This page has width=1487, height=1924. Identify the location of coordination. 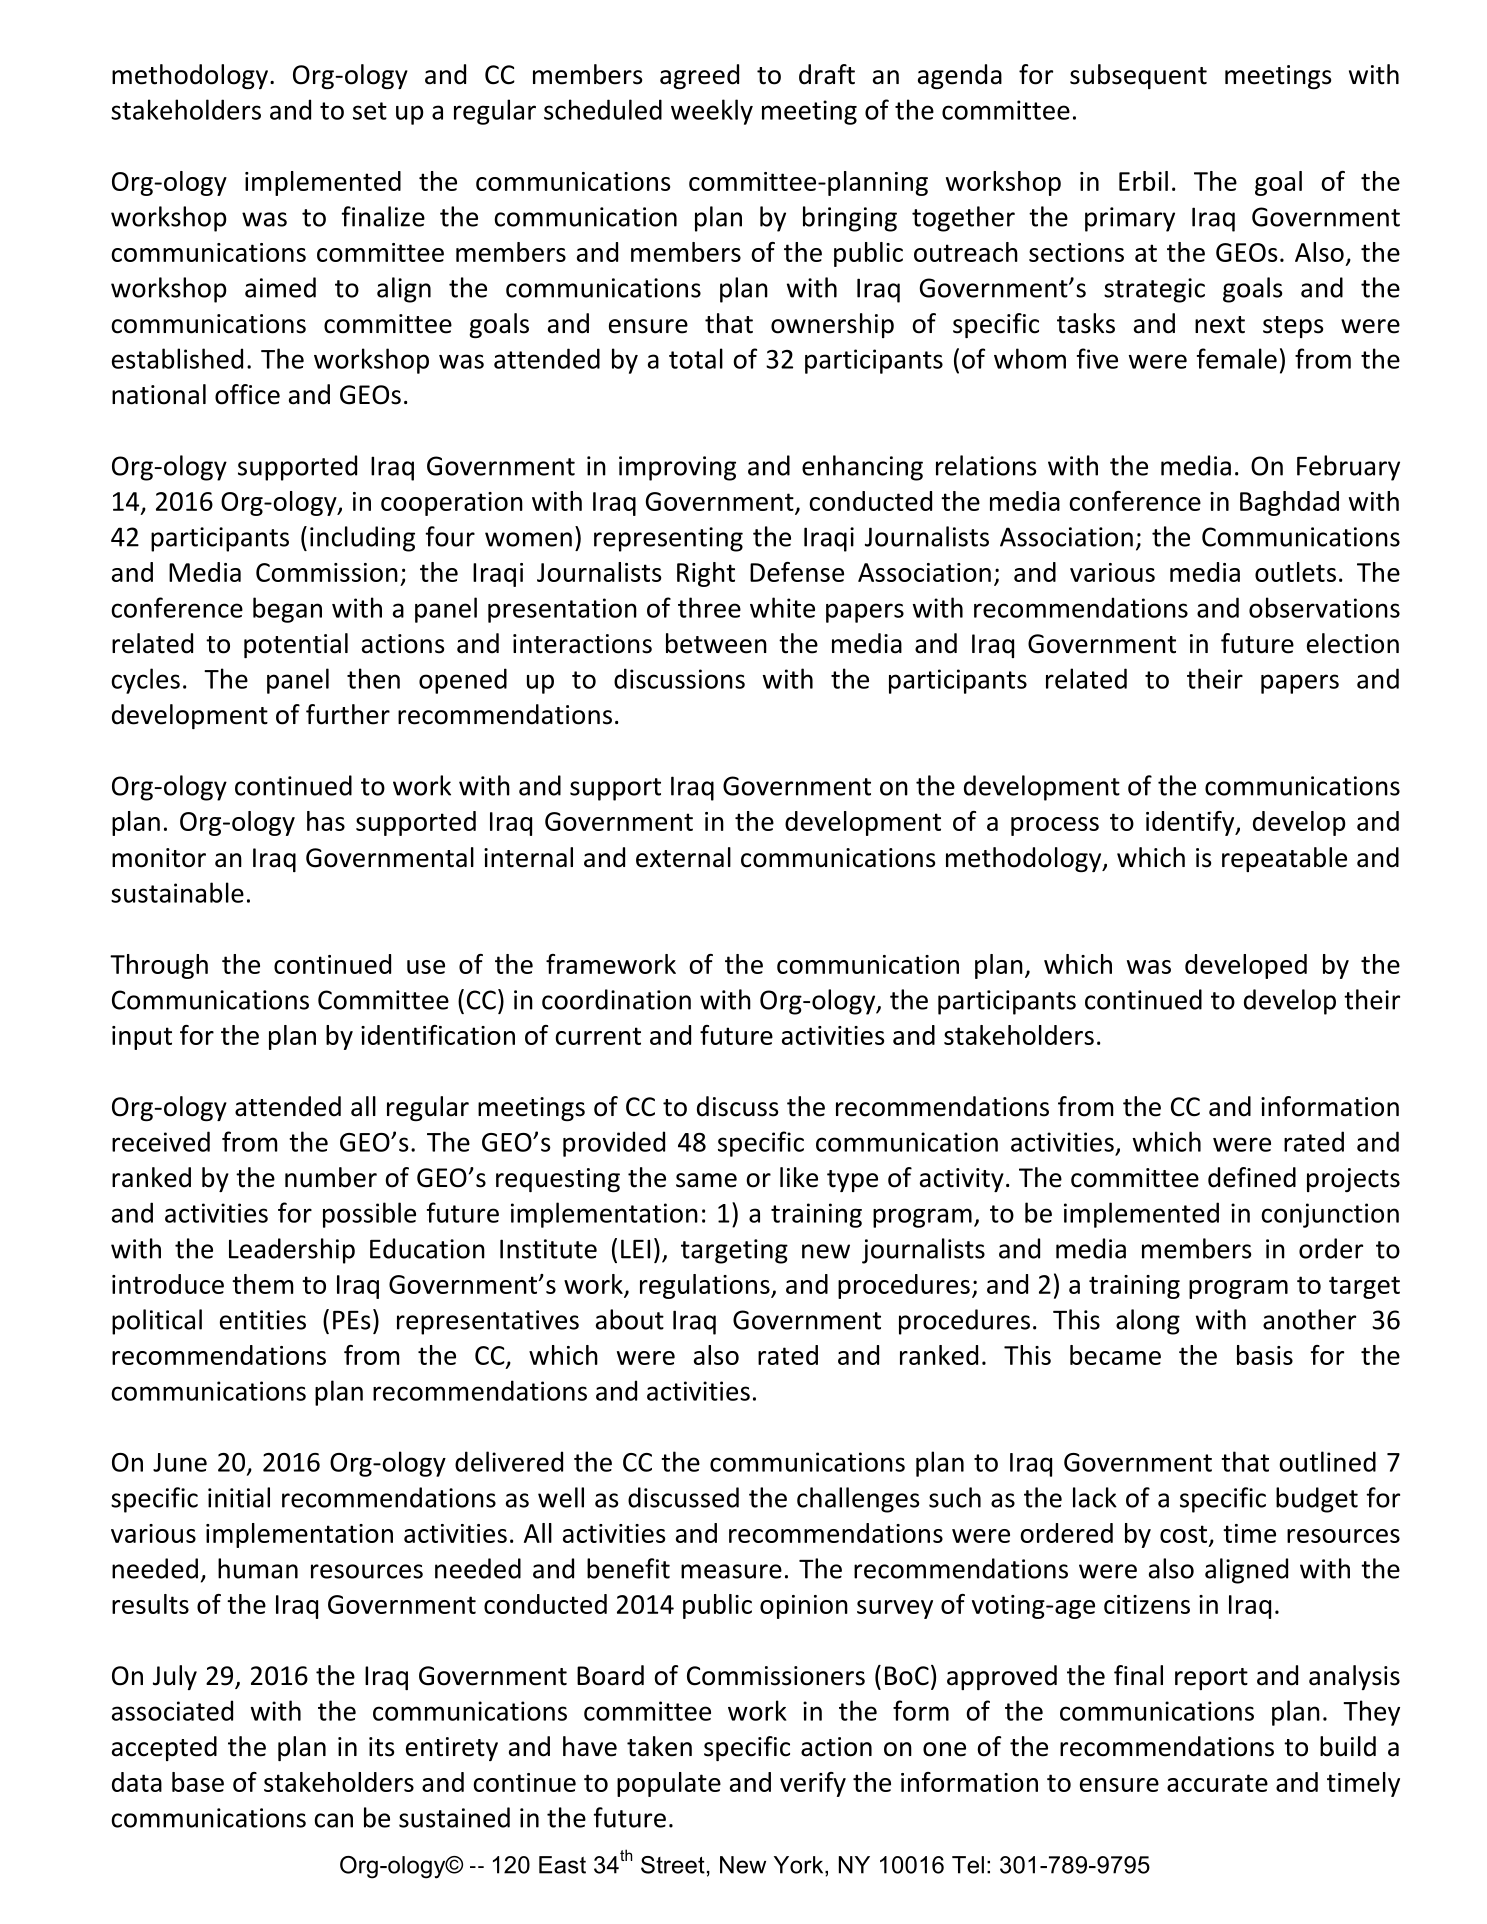
(616, 999).
